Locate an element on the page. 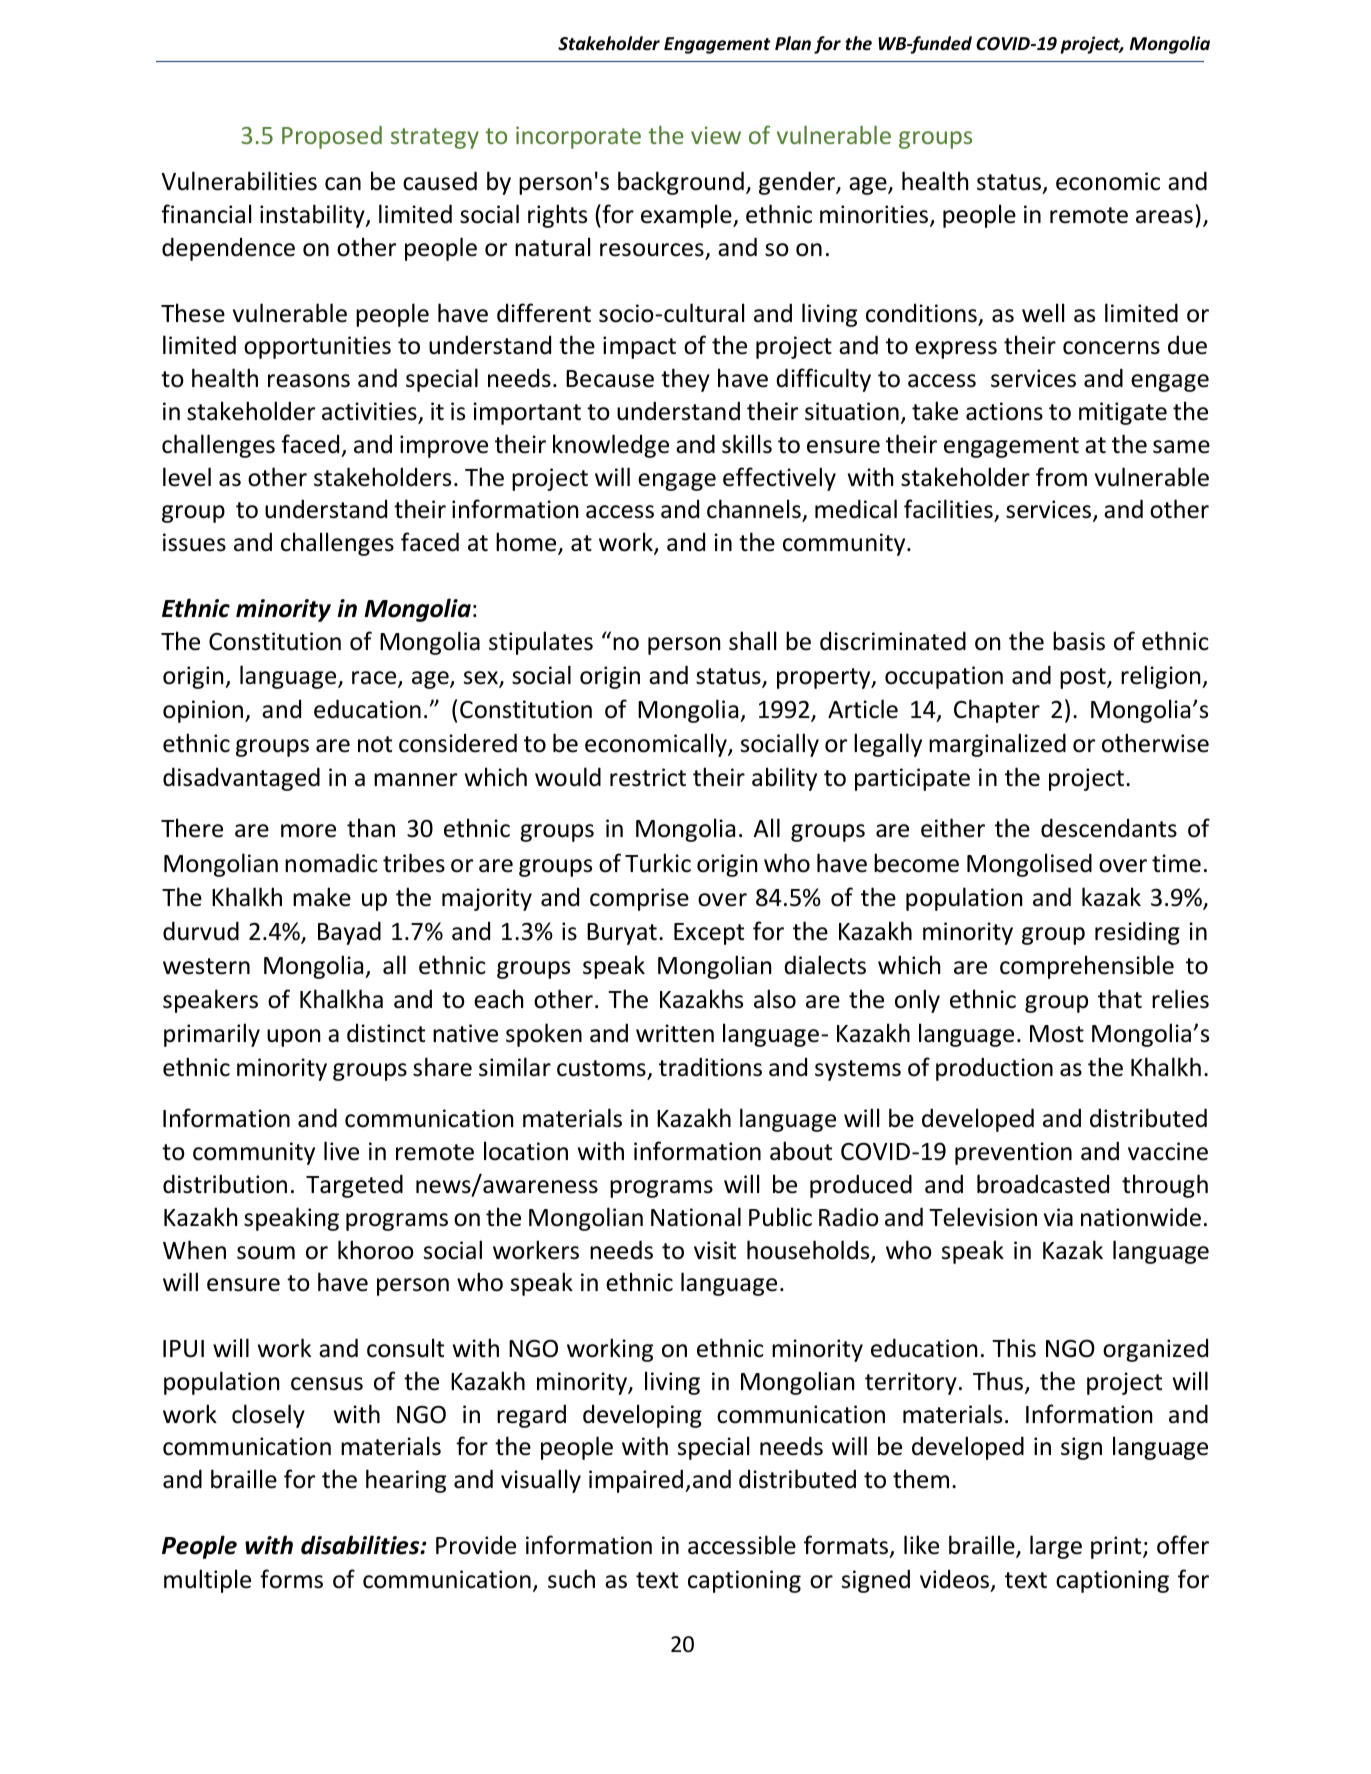 Image resolution: width=1371 pixels, height=1774 pixels. view is located at coordinates (716, 135).
